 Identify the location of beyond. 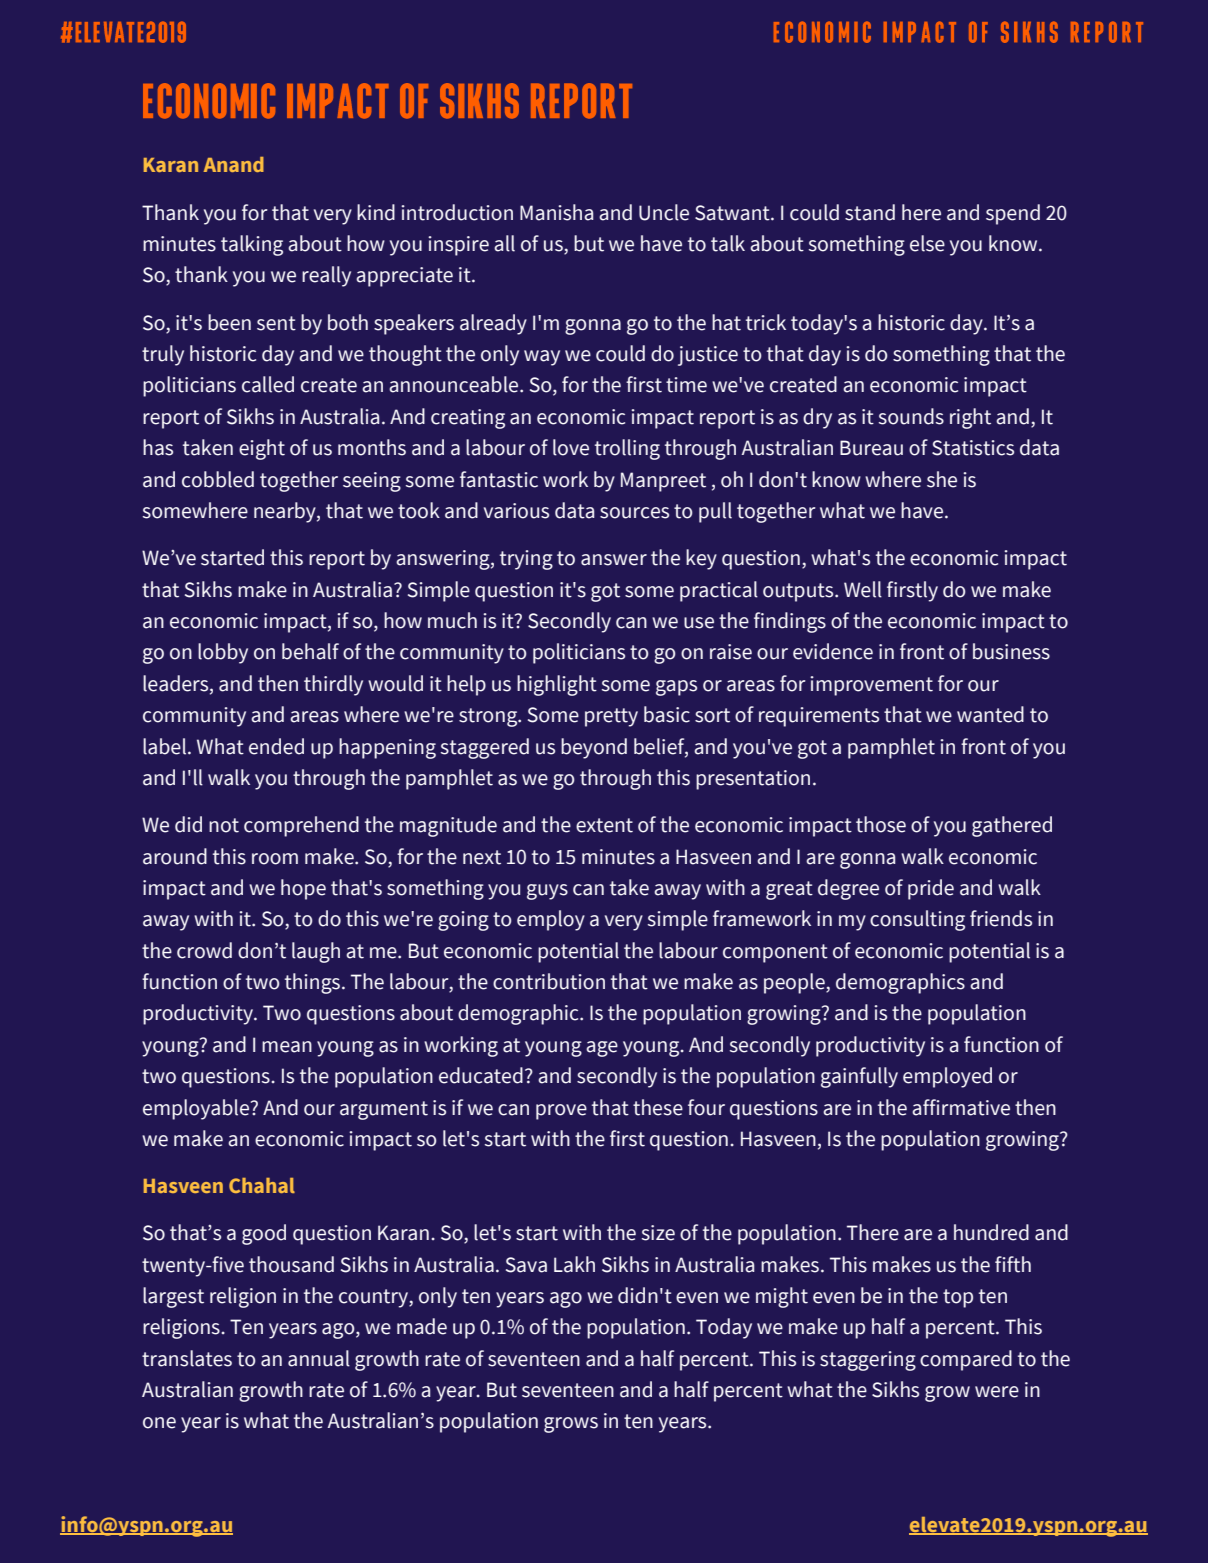
(594, 748).
